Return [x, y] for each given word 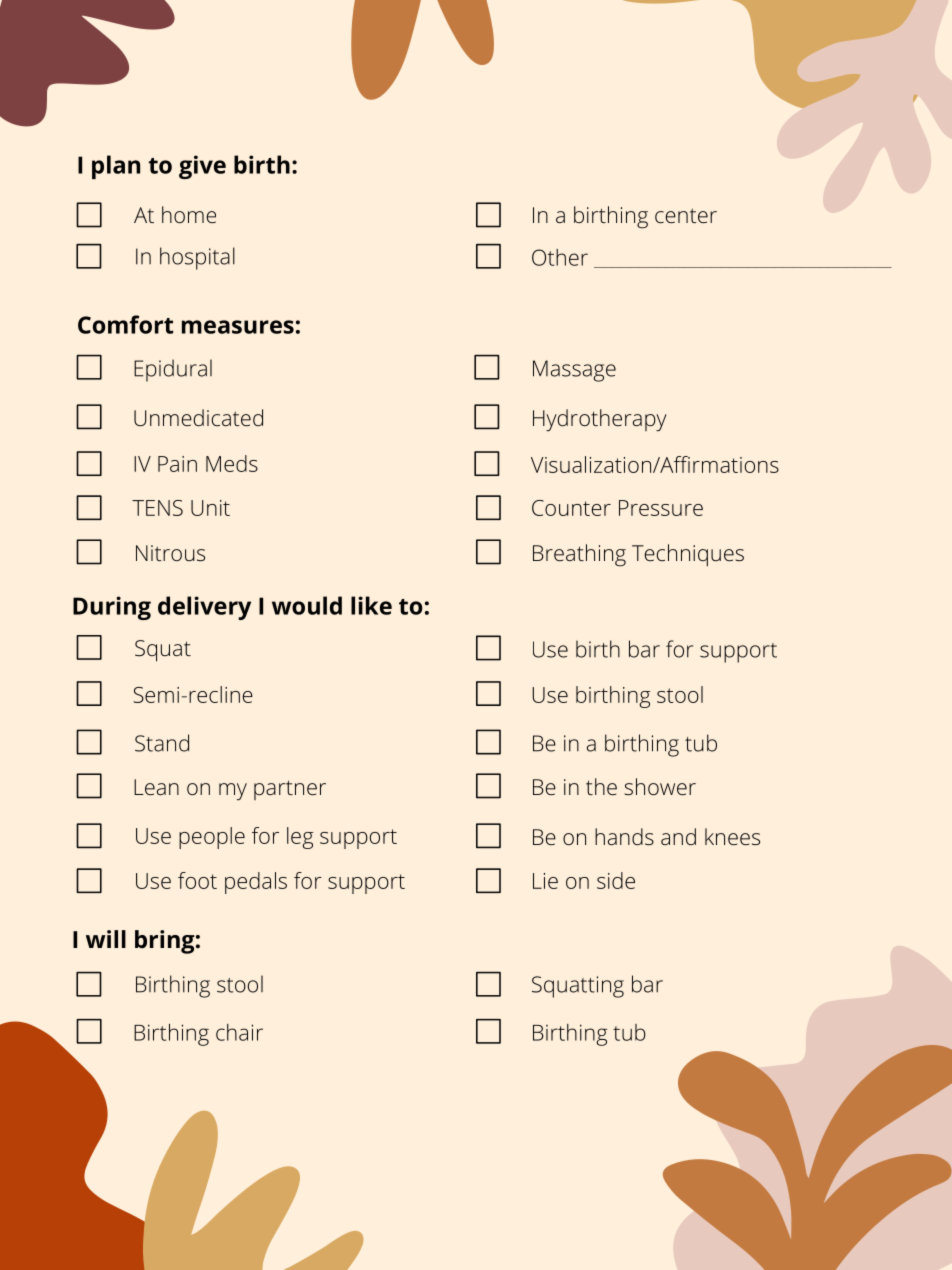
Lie [545, 881]
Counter [571, 508]
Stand [162, 743]
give [202, 167]
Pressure [661, 508]
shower [660, 786]
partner [290, 790]
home [189, 214]
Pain [177, 464]
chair [239, 1032]
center [686, 215]
